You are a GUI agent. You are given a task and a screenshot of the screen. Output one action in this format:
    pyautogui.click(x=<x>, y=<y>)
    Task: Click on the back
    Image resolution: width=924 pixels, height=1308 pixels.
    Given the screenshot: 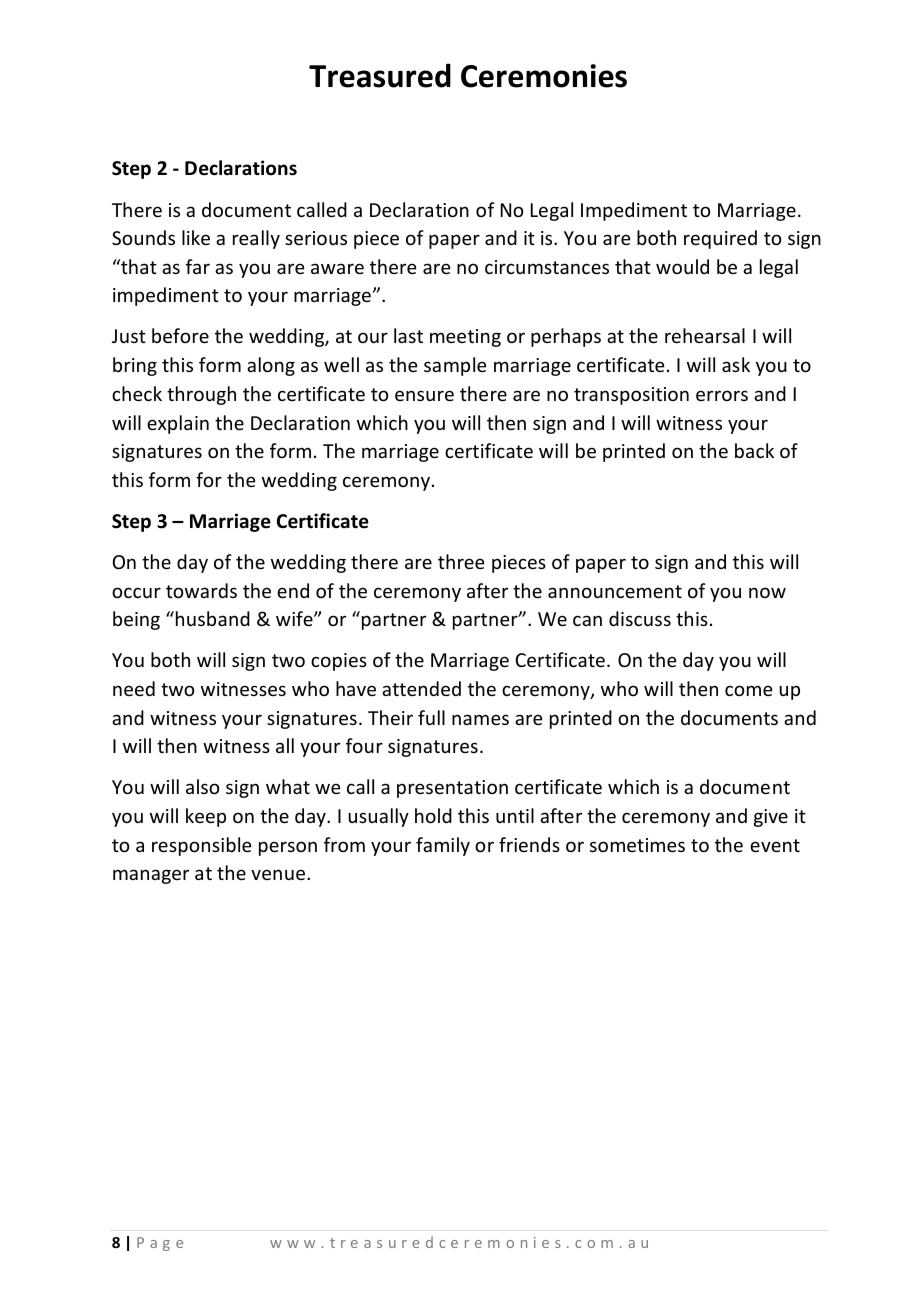 What is the action you would take?
    pyautogui.click(x=754, y=450)
